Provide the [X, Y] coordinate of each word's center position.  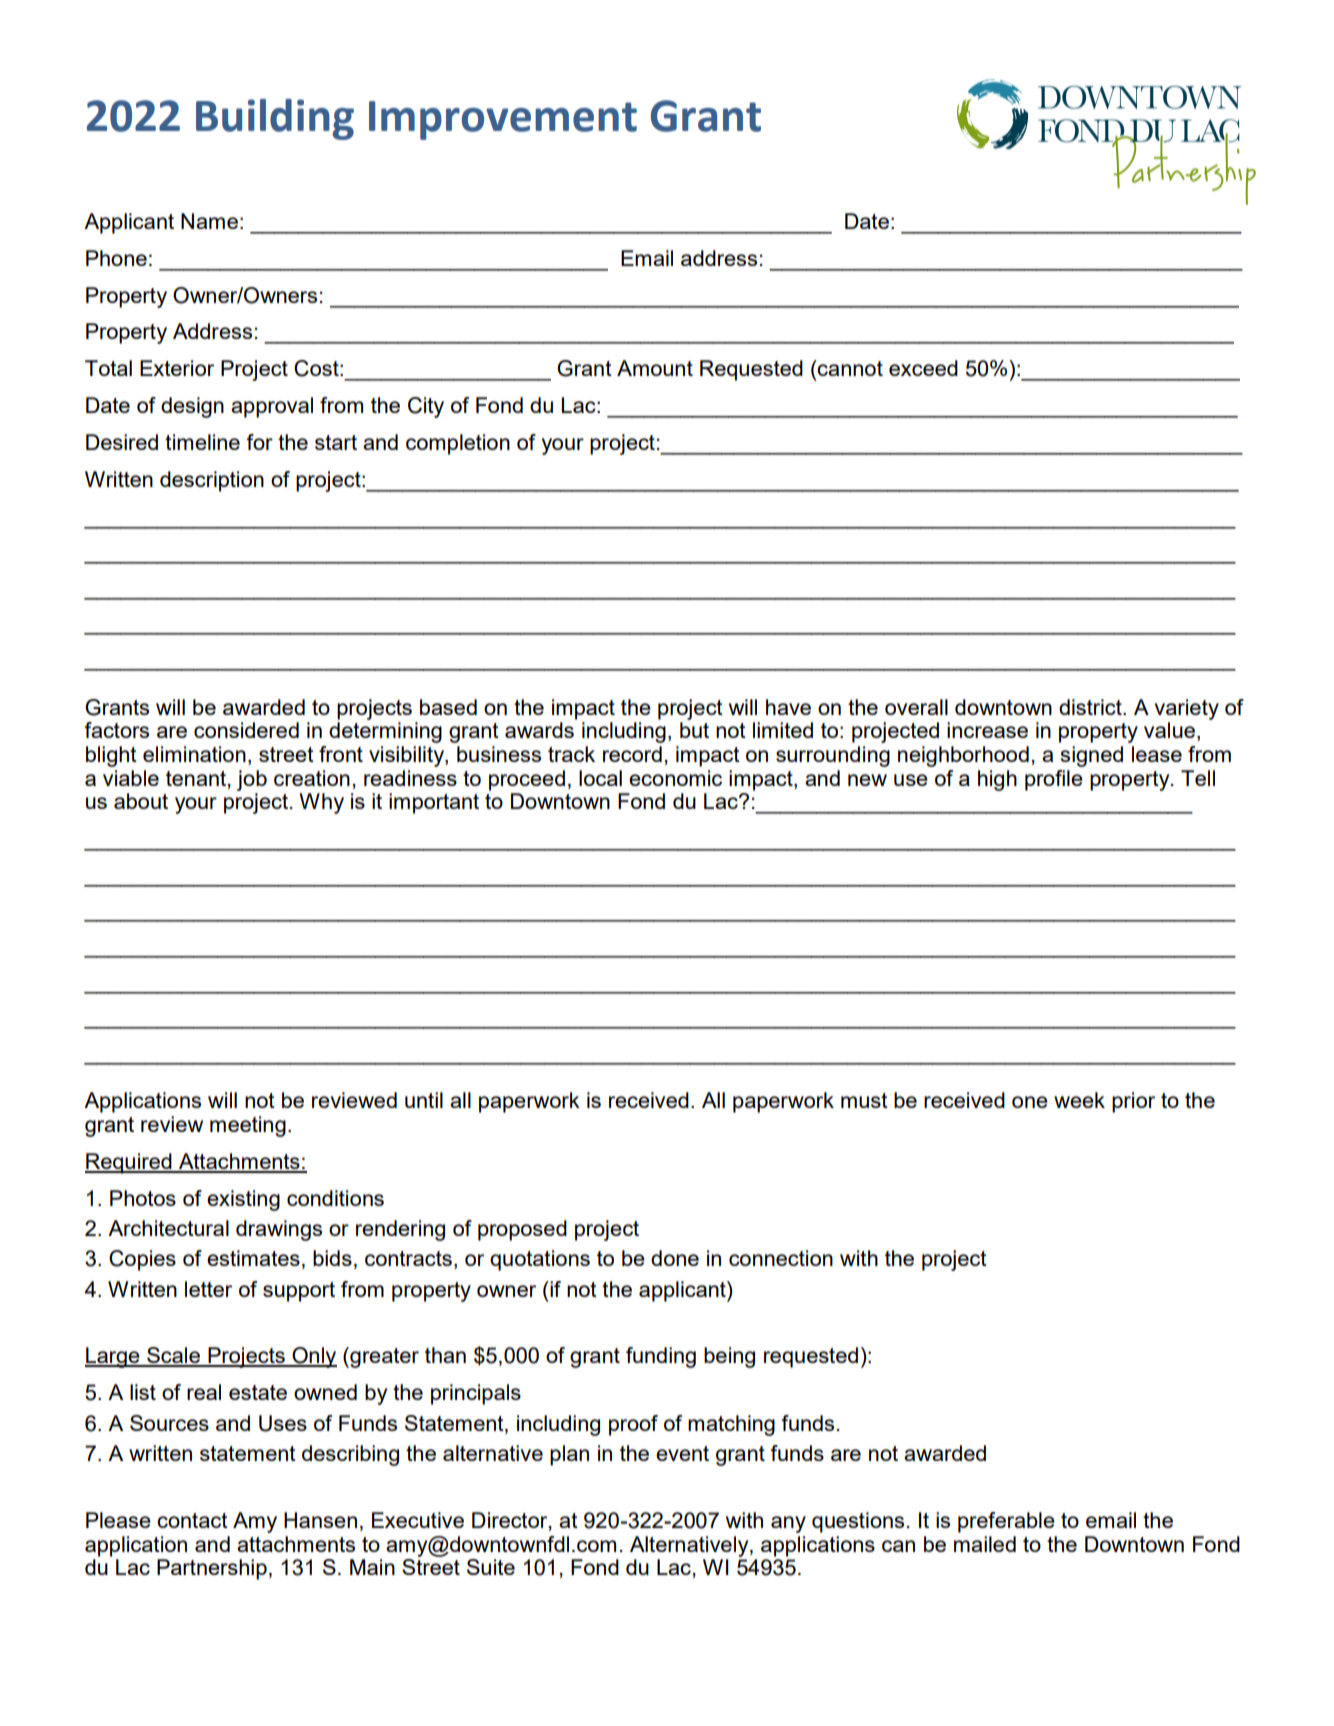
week [1079, 1100]
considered [246, 730]
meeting [248, 1126]
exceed [923, 368]
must [864, 1100]
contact [192, 1520]
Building [275, 119]
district [1091, 707]
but [694, 730]
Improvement [503, 120]
